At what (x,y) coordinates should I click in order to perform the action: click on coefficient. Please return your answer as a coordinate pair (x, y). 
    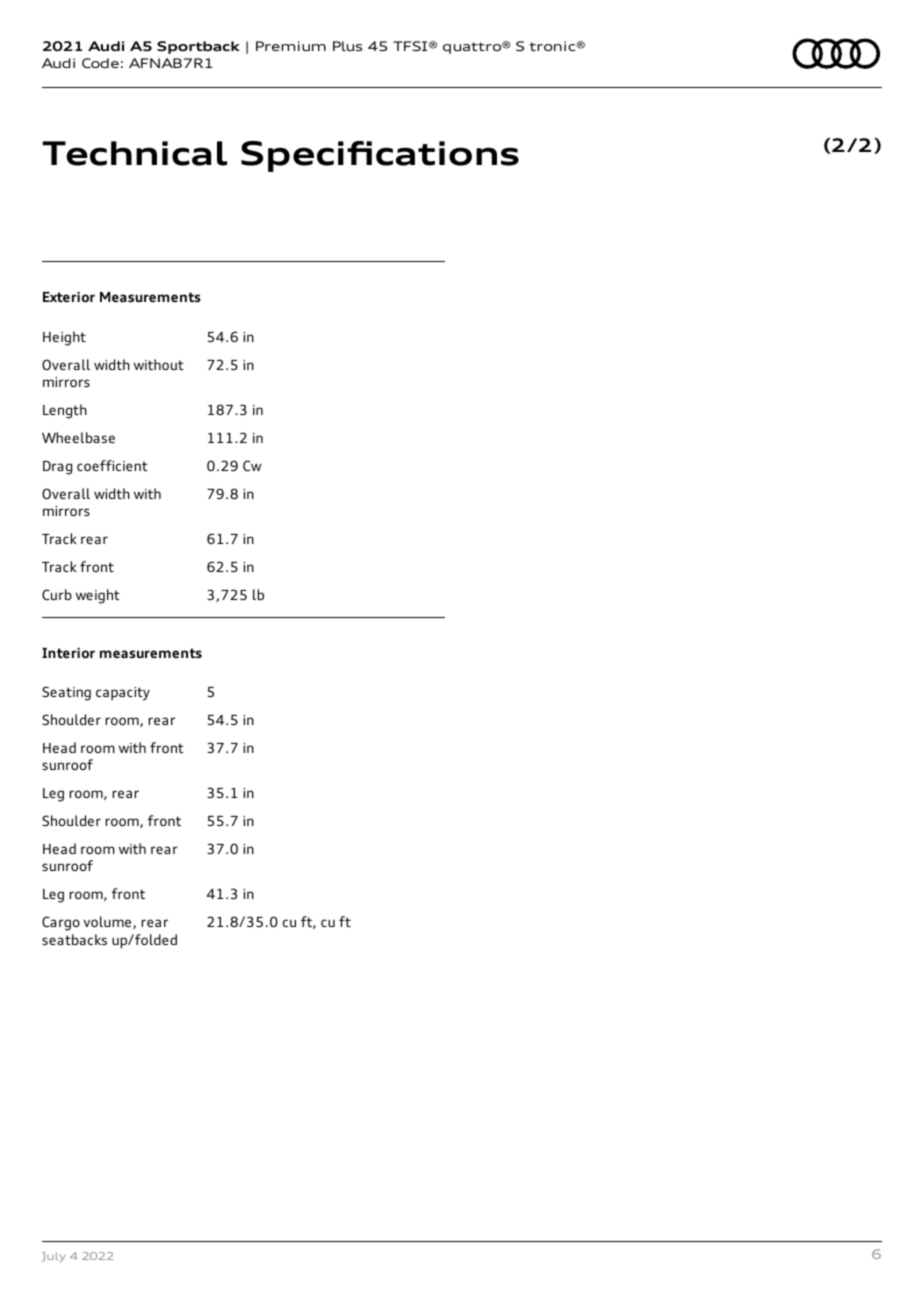
    Looking at the image, I should click on (112, 465).
